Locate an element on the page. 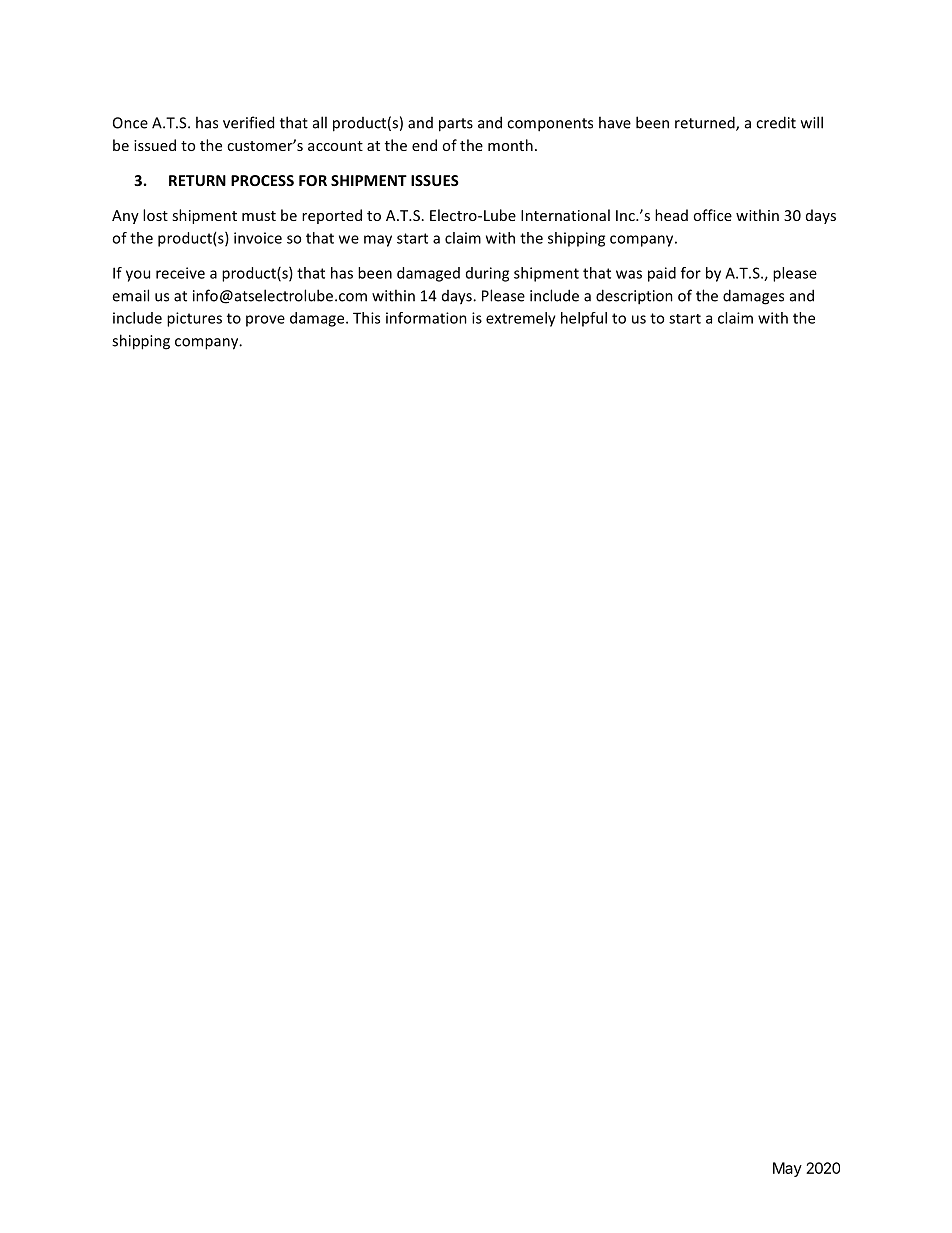 This page has width=952, height=1233. paid is located at coordinates (662, 274).
